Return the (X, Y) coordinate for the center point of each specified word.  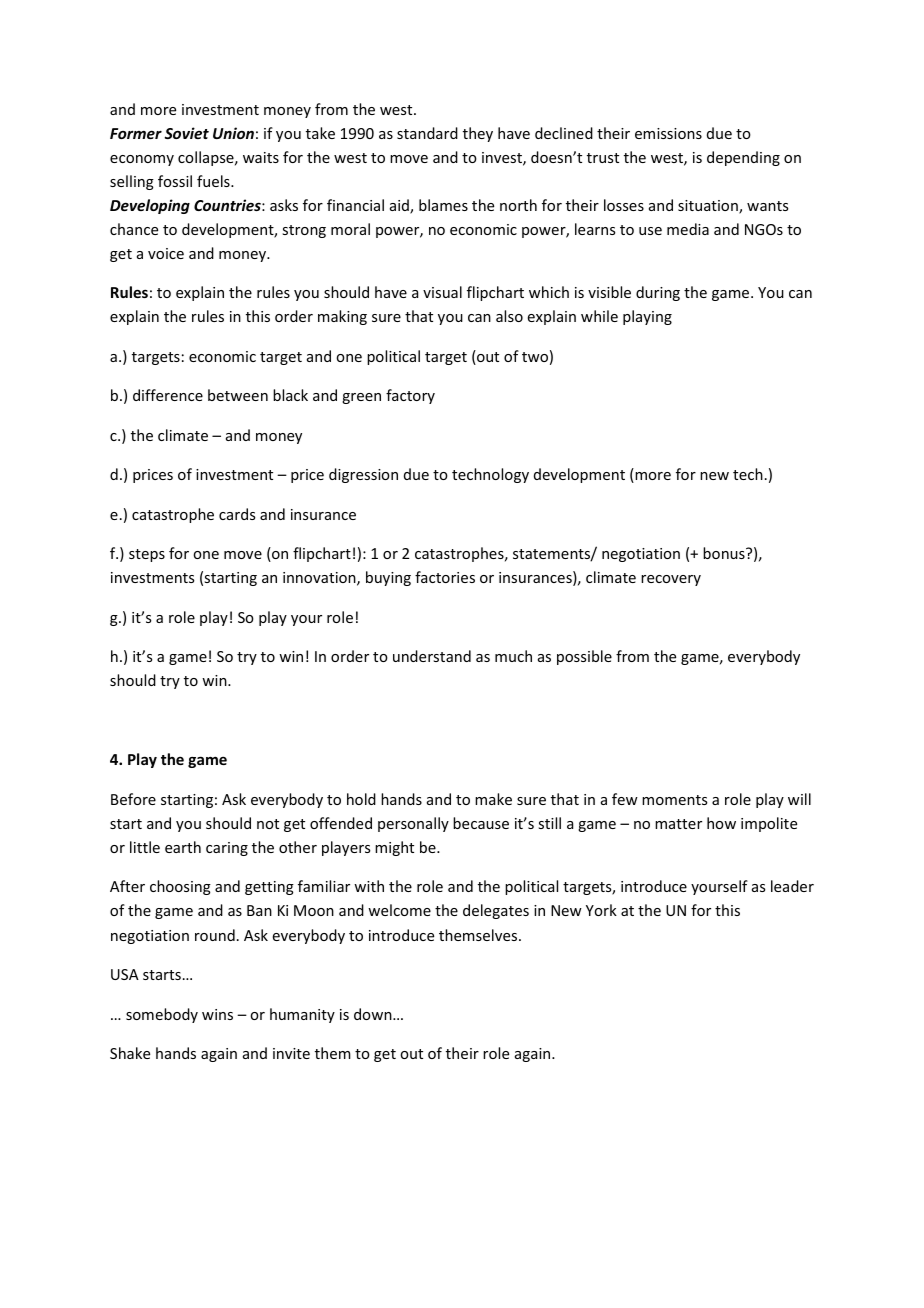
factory (410, 396)
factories (445, 577)
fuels (214, 181)
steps (147, 555)
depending (743, 158)
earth (183, 847)
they (478, 134)
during (658, 293)
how (721, 823)
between (238, 395)
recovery (671, 580)
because (481, 823)
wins (217, 1014)
